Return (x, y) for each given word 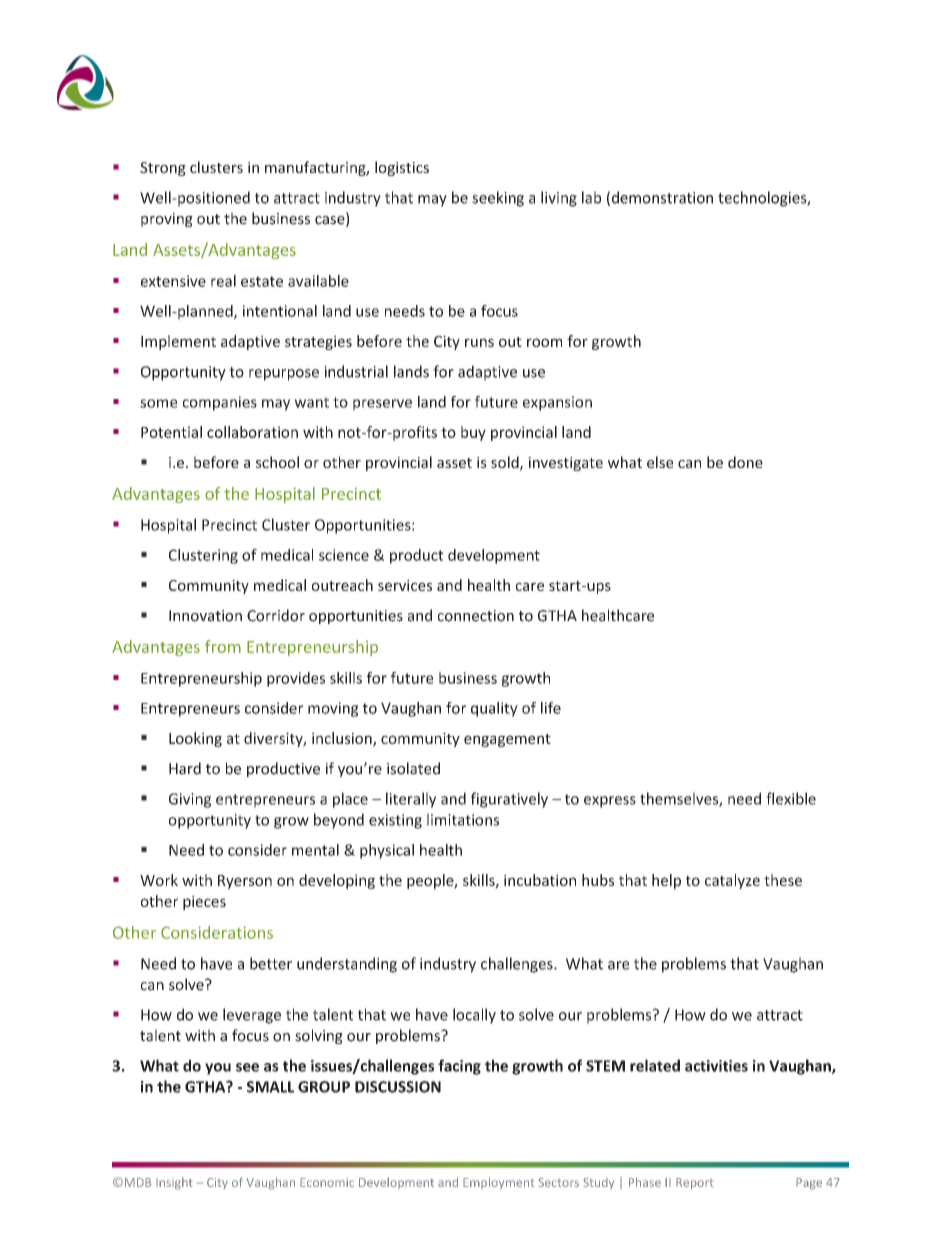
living (559, 199)
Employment (498, 1183)
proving (167, 220)
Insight (174, 1183)
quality (494, 709)
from (223, 646)
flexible (791, 798)
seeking (498, 199)
